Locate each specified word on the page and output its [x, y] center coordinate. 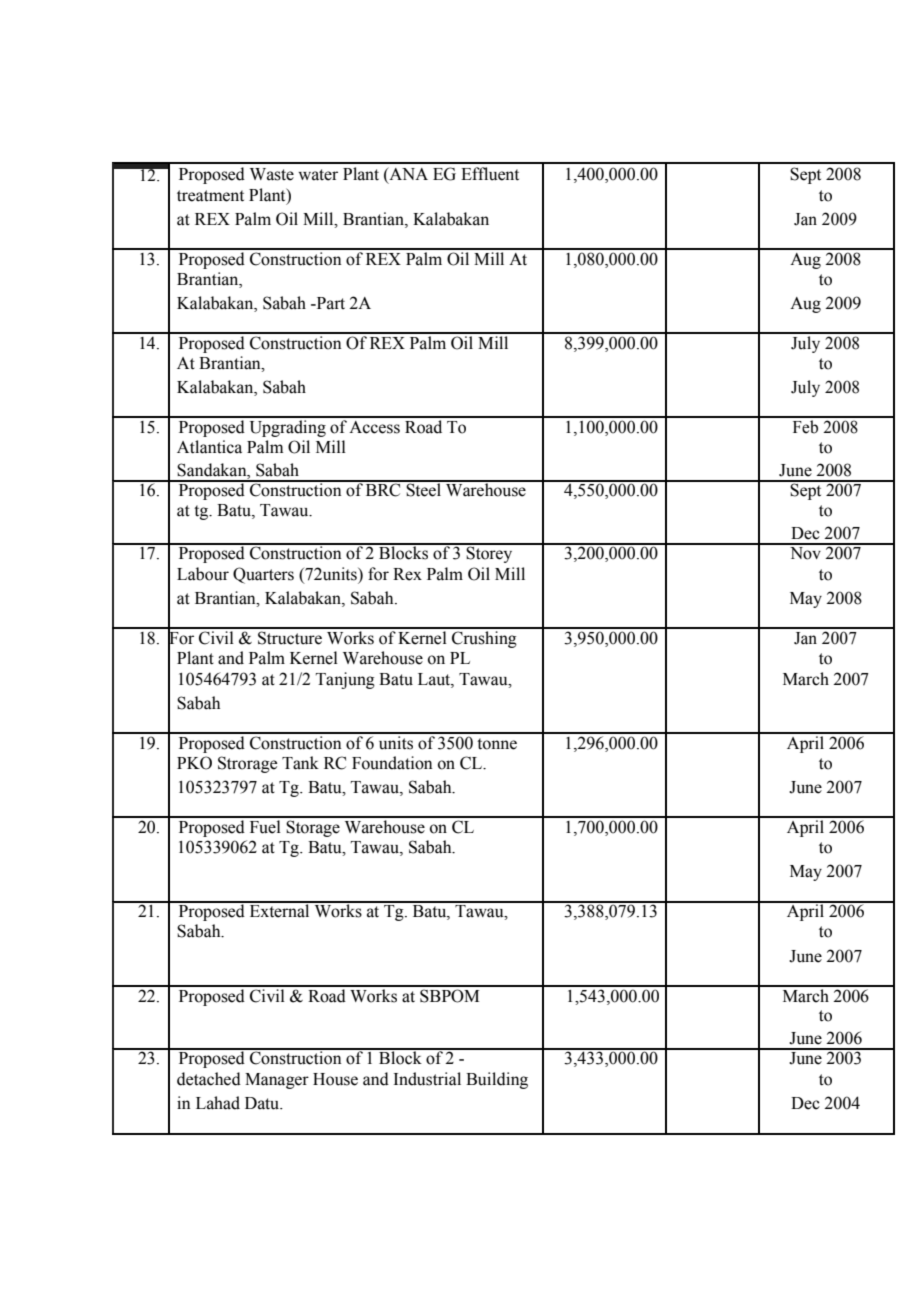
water [318, 175]
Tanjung [345, 680]
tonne [497, 744]
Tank [300, 763]
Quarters [263, 575]
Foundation [392, 763]
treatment [210, 196]
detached [209, 1079]
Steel [424, 489]
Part [329, 303]
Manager [277, 1081]
